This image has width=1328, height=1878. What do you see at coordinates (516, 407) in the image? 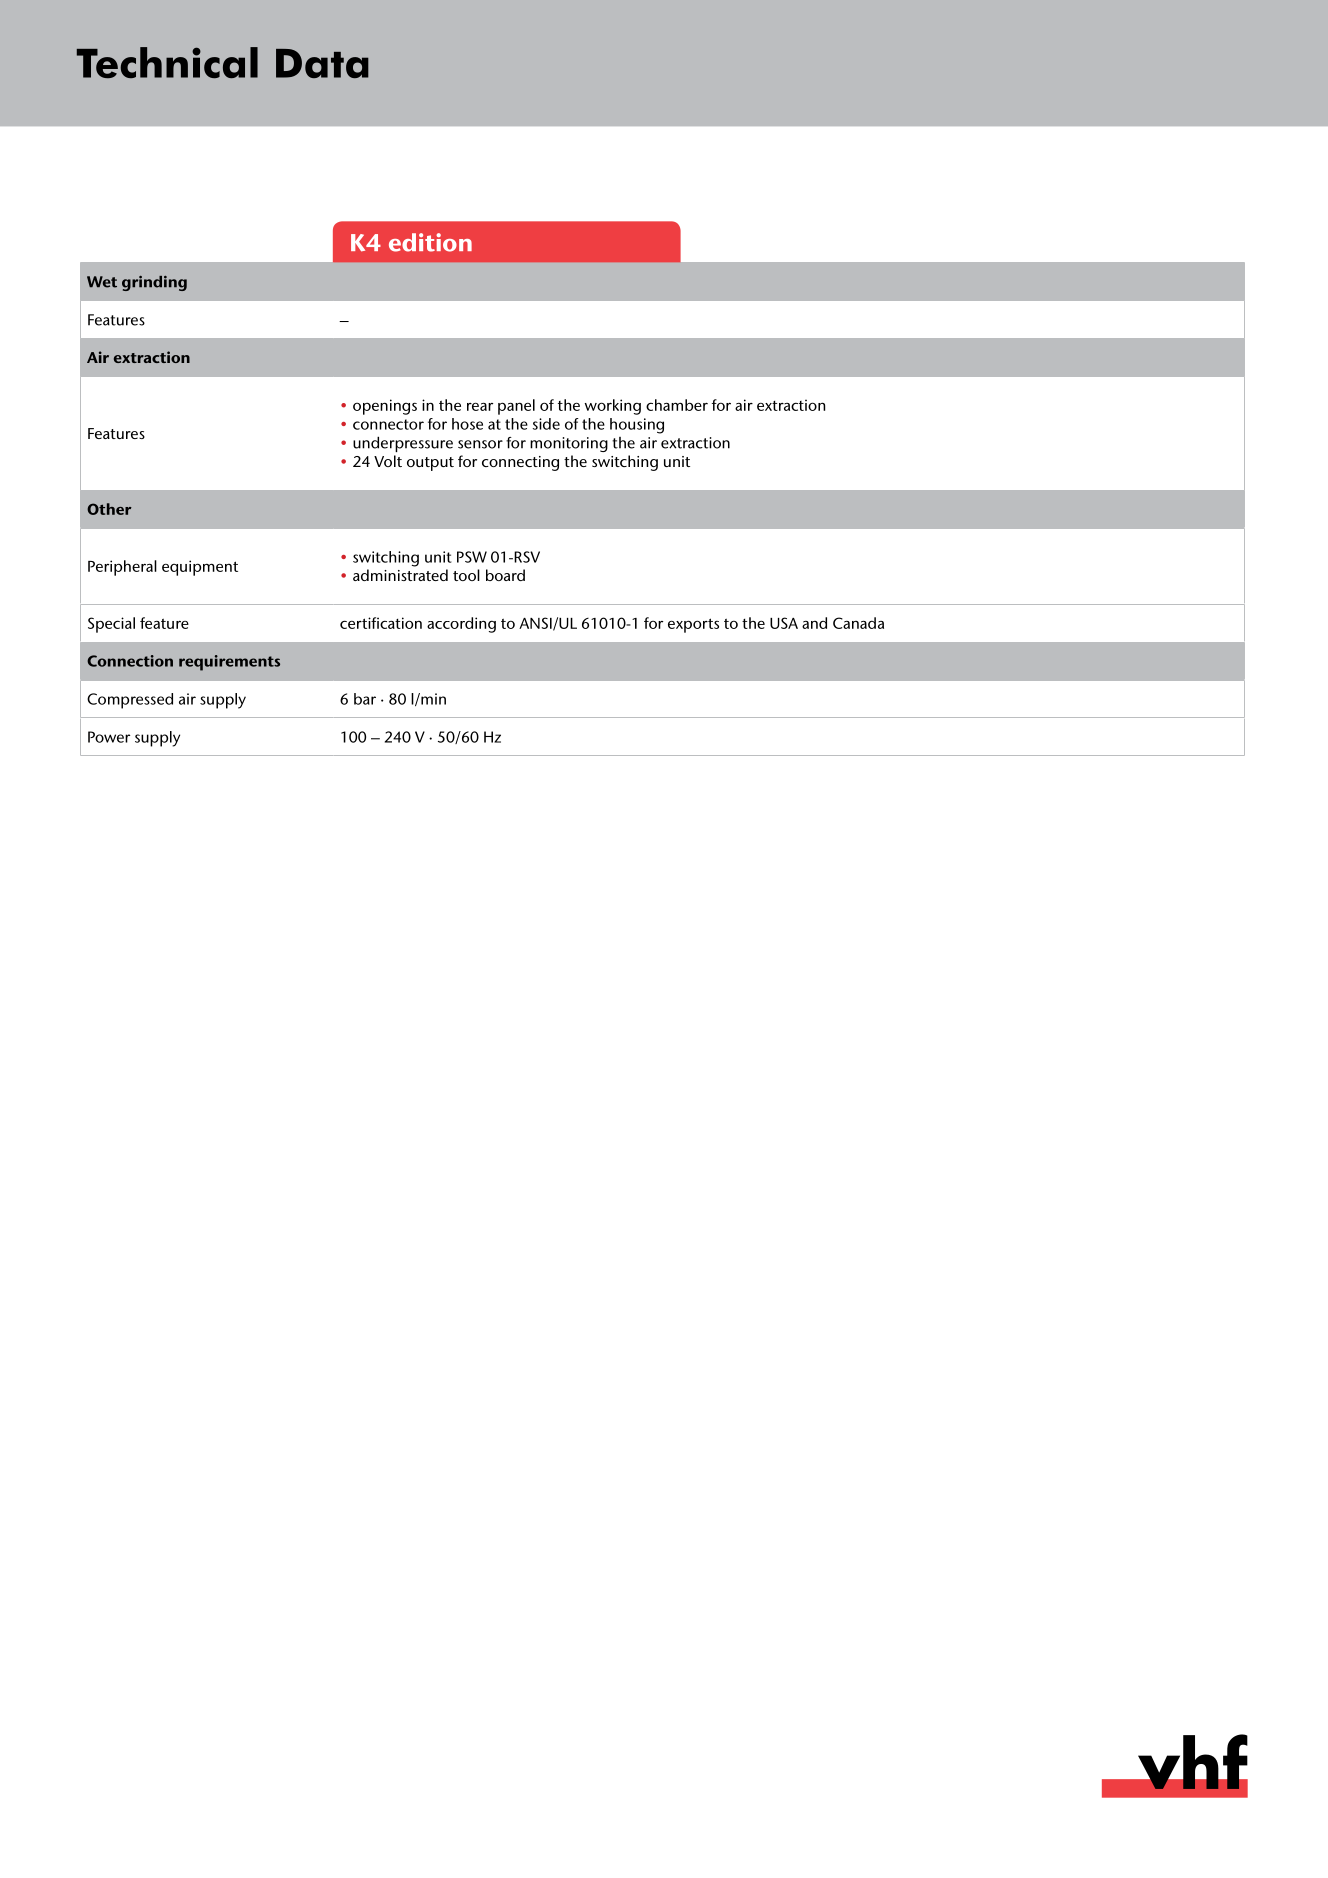
I see `panel` at bounding box center [516, 407].
